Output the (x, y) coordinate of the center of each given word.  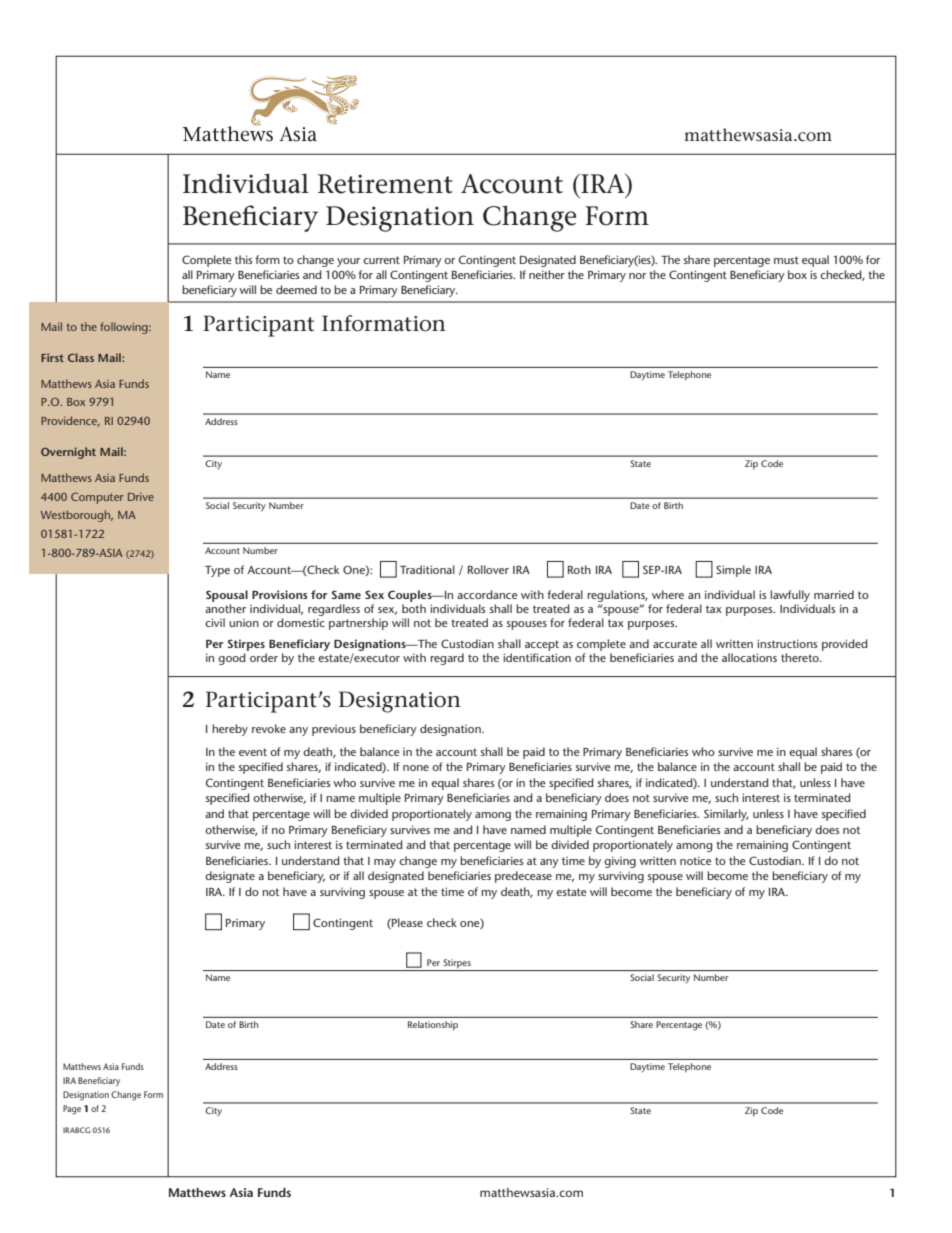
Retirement (385, 184)
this (243, 259)
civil (215, 622)
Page (72, 1110)
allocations (749, 657)
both (414, 608)
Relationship (433, 1026)
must (786, 260)
